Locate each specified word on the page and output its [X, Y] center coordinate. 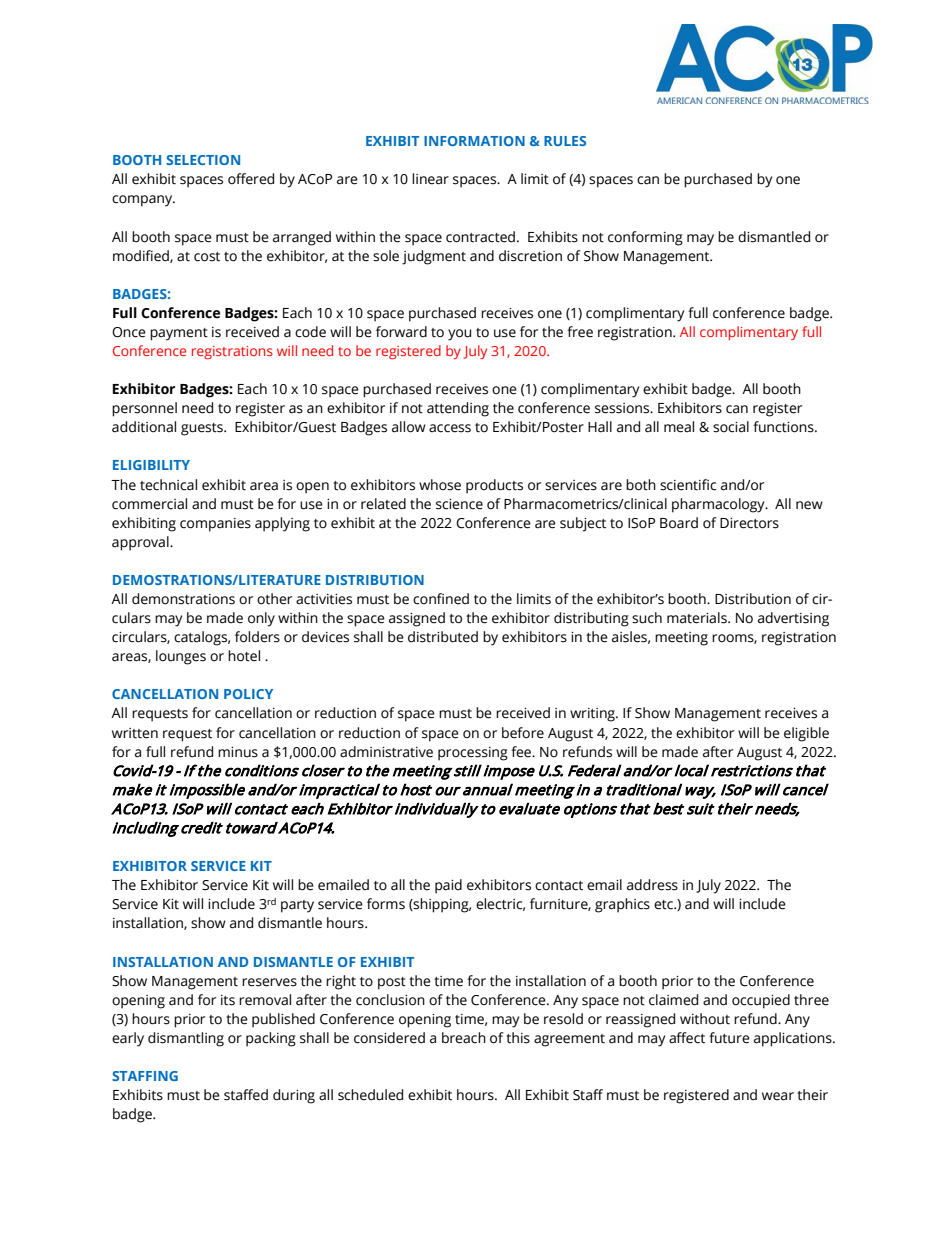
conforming [645, 238]
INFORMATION [474, 141]
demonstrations [183, 599]
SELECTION [203, 160]
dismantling [186, 1039]
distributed [443, 637]
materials [698, 618]
